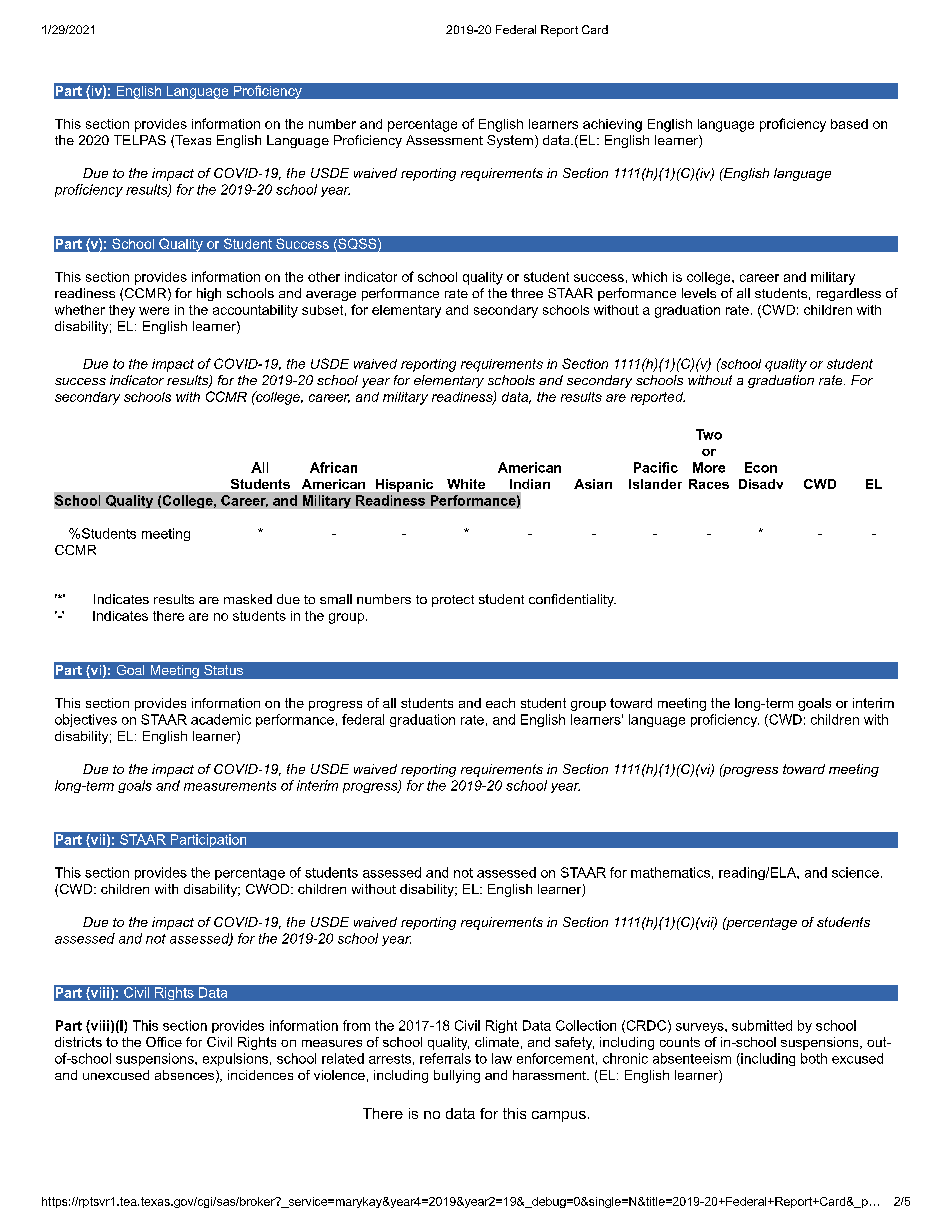  I want to click on measurements, so click(230, 786).
